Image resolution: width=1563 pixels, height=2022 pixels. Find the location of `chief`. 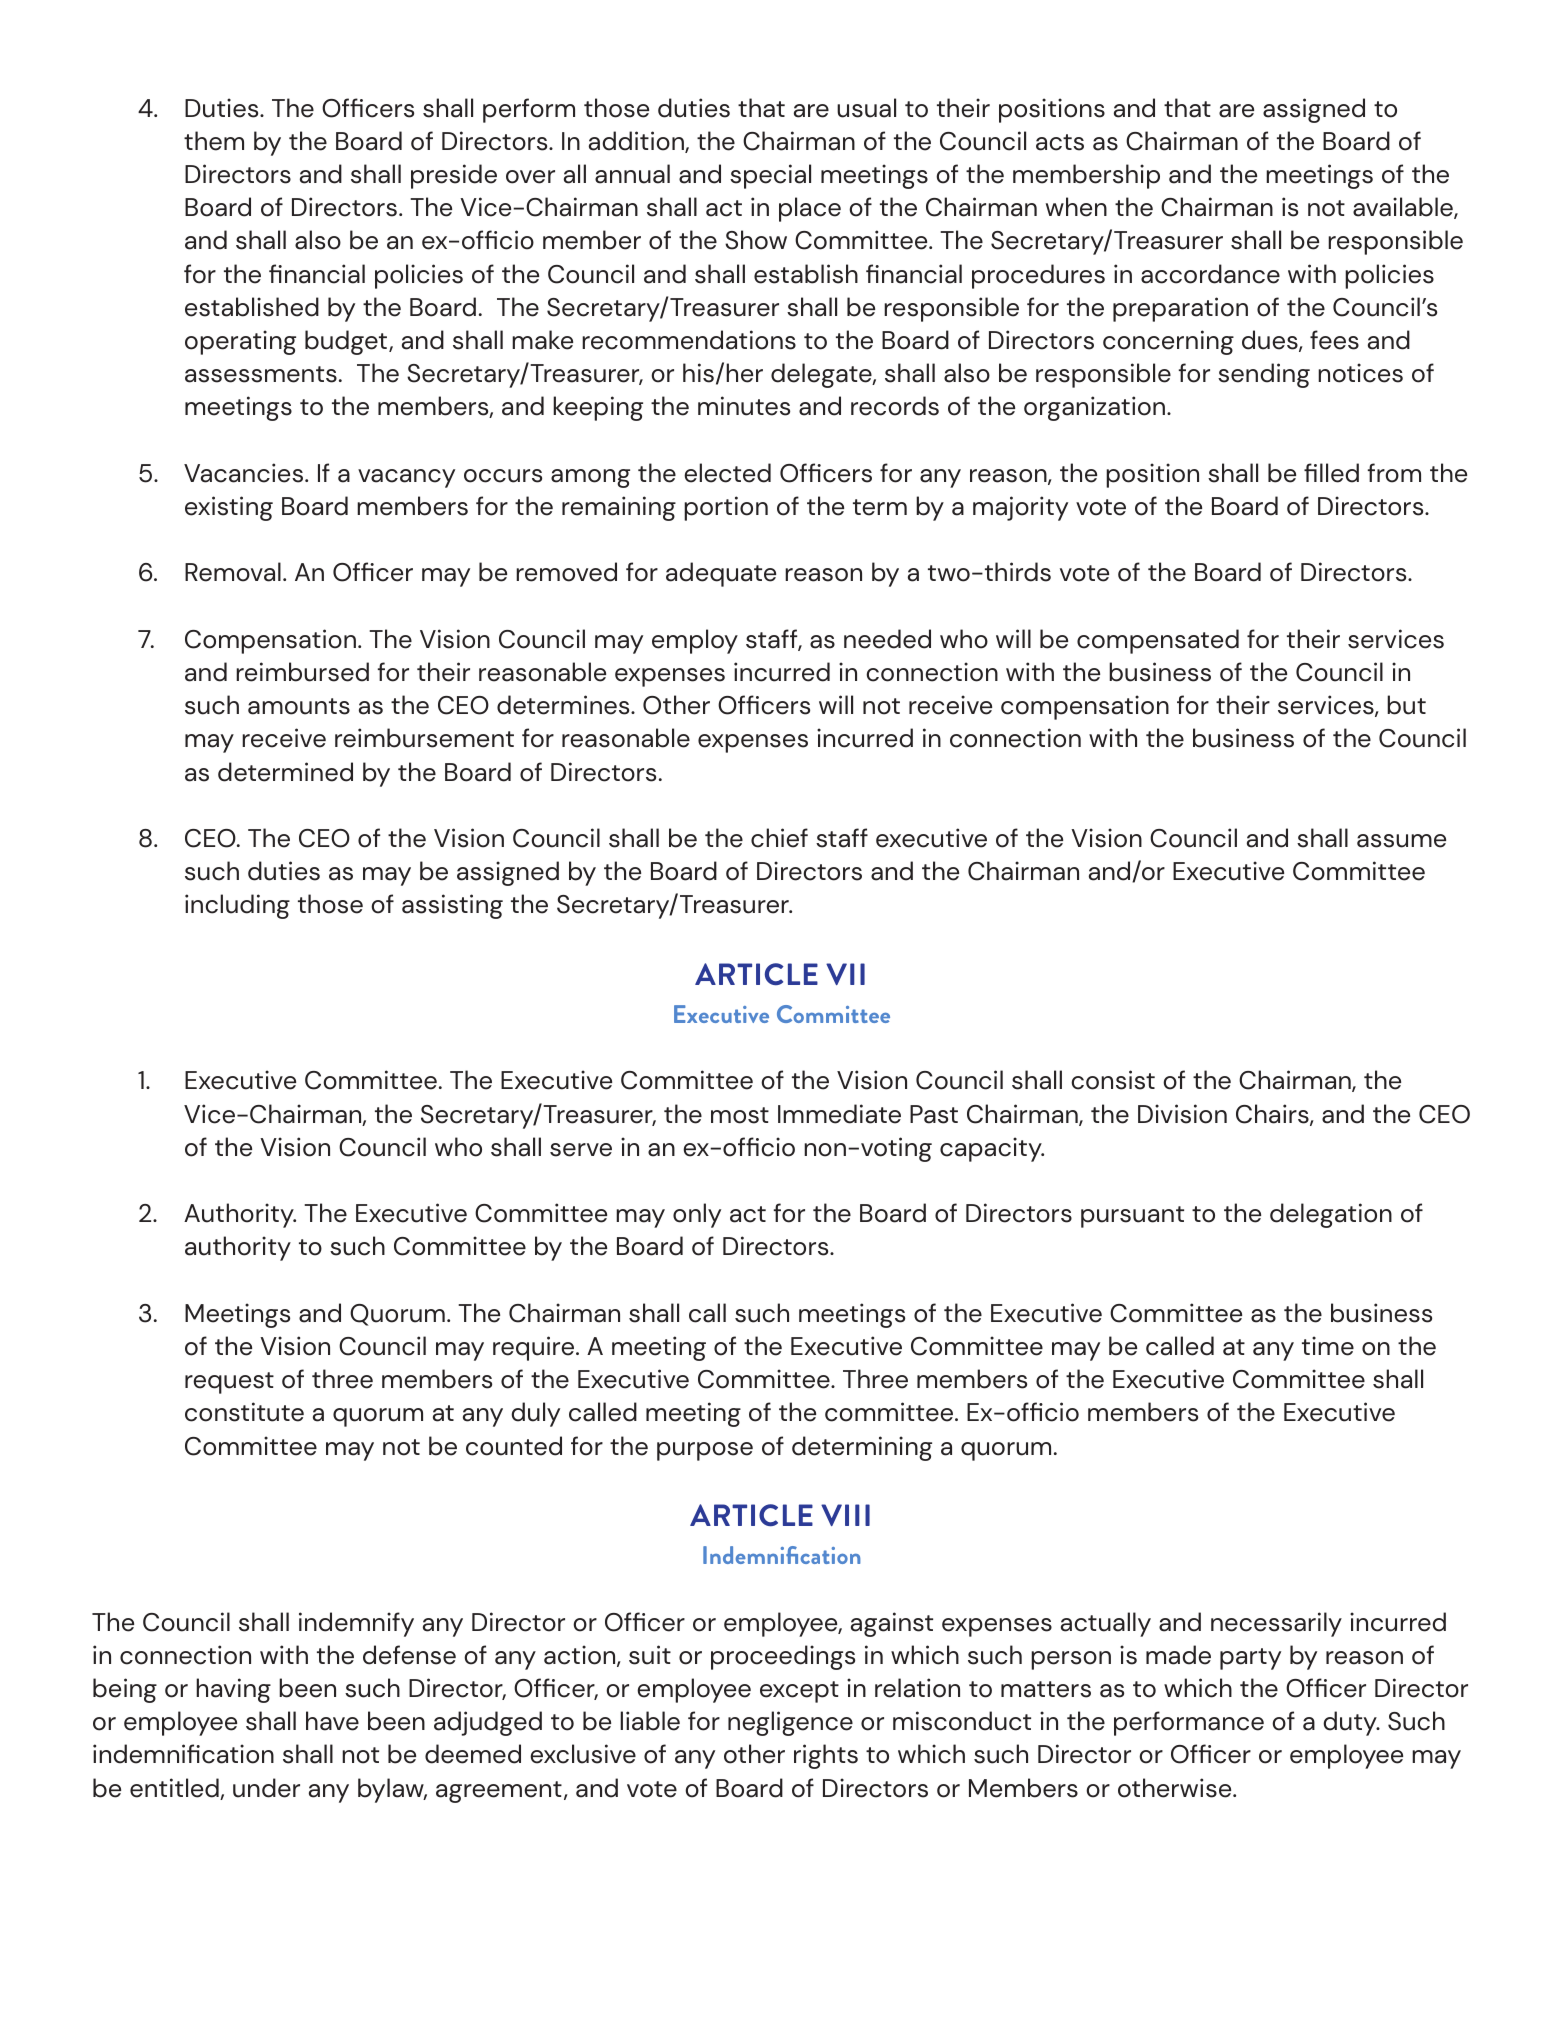

chief is located at coordinates (779, 838).
